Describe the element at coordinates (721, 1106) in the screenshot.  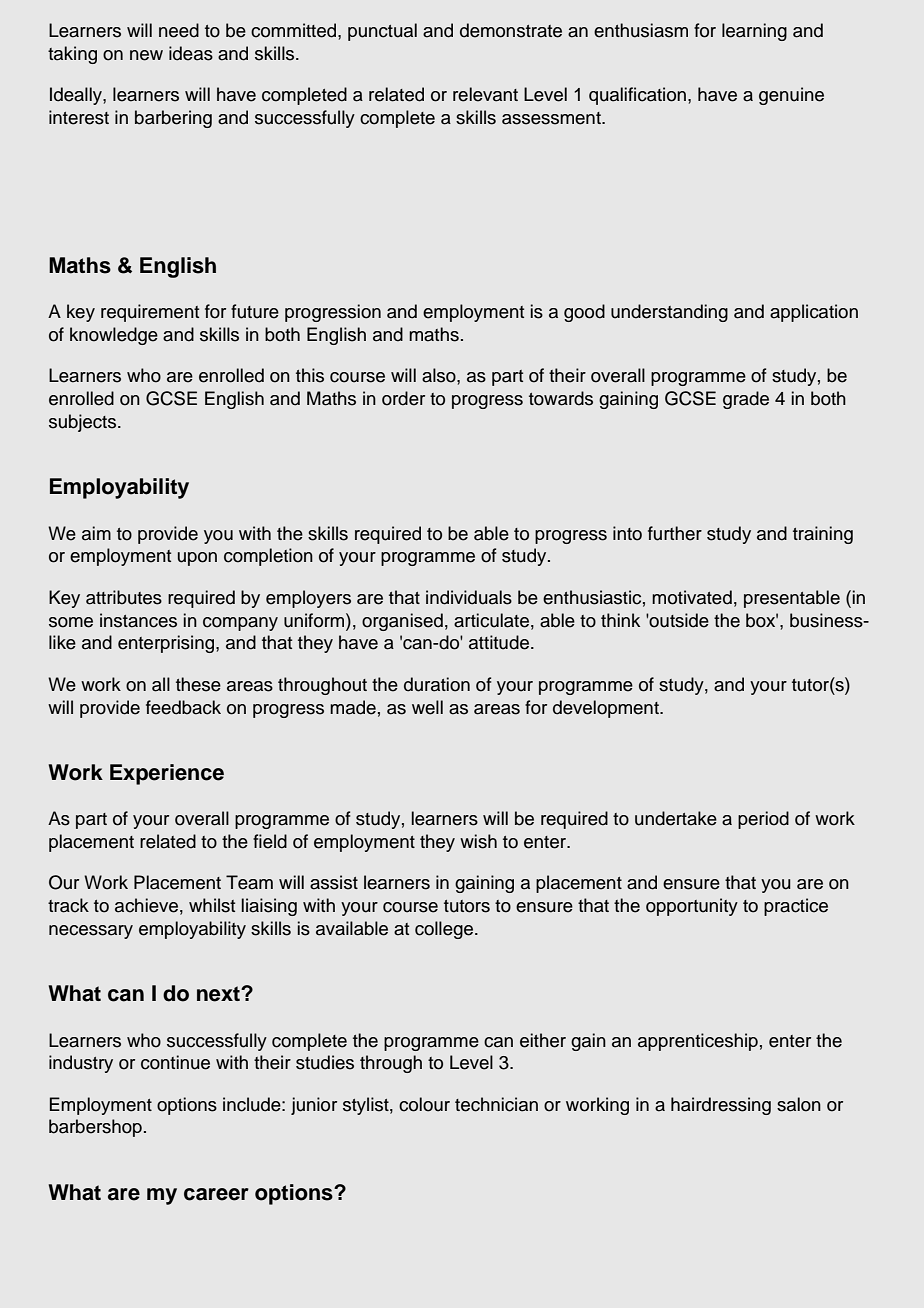
I see `hairdressing` at that location.
